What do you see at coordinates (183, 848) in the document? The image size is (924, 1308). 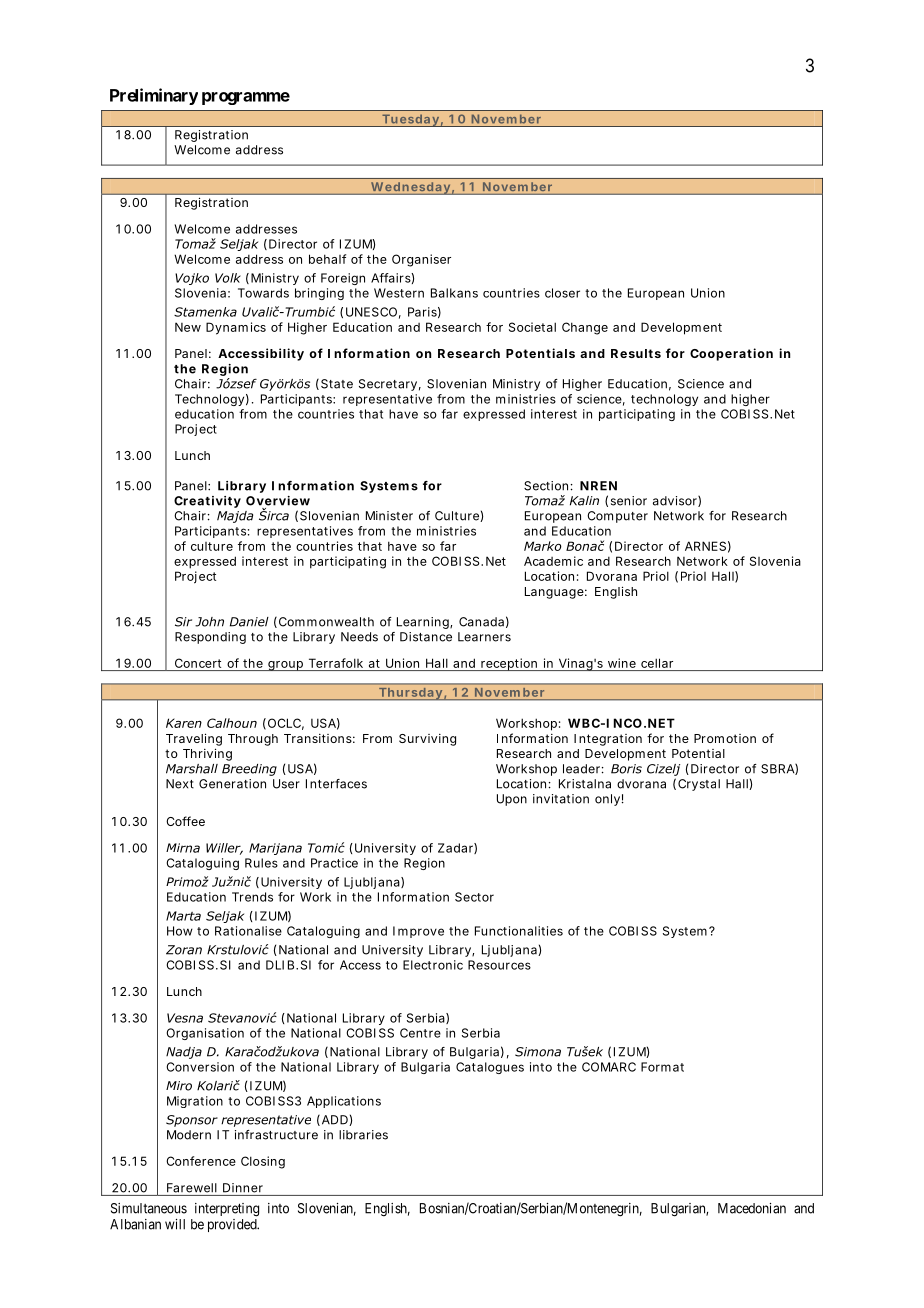 I see `Mirna` at bounding box center [183, 848].
